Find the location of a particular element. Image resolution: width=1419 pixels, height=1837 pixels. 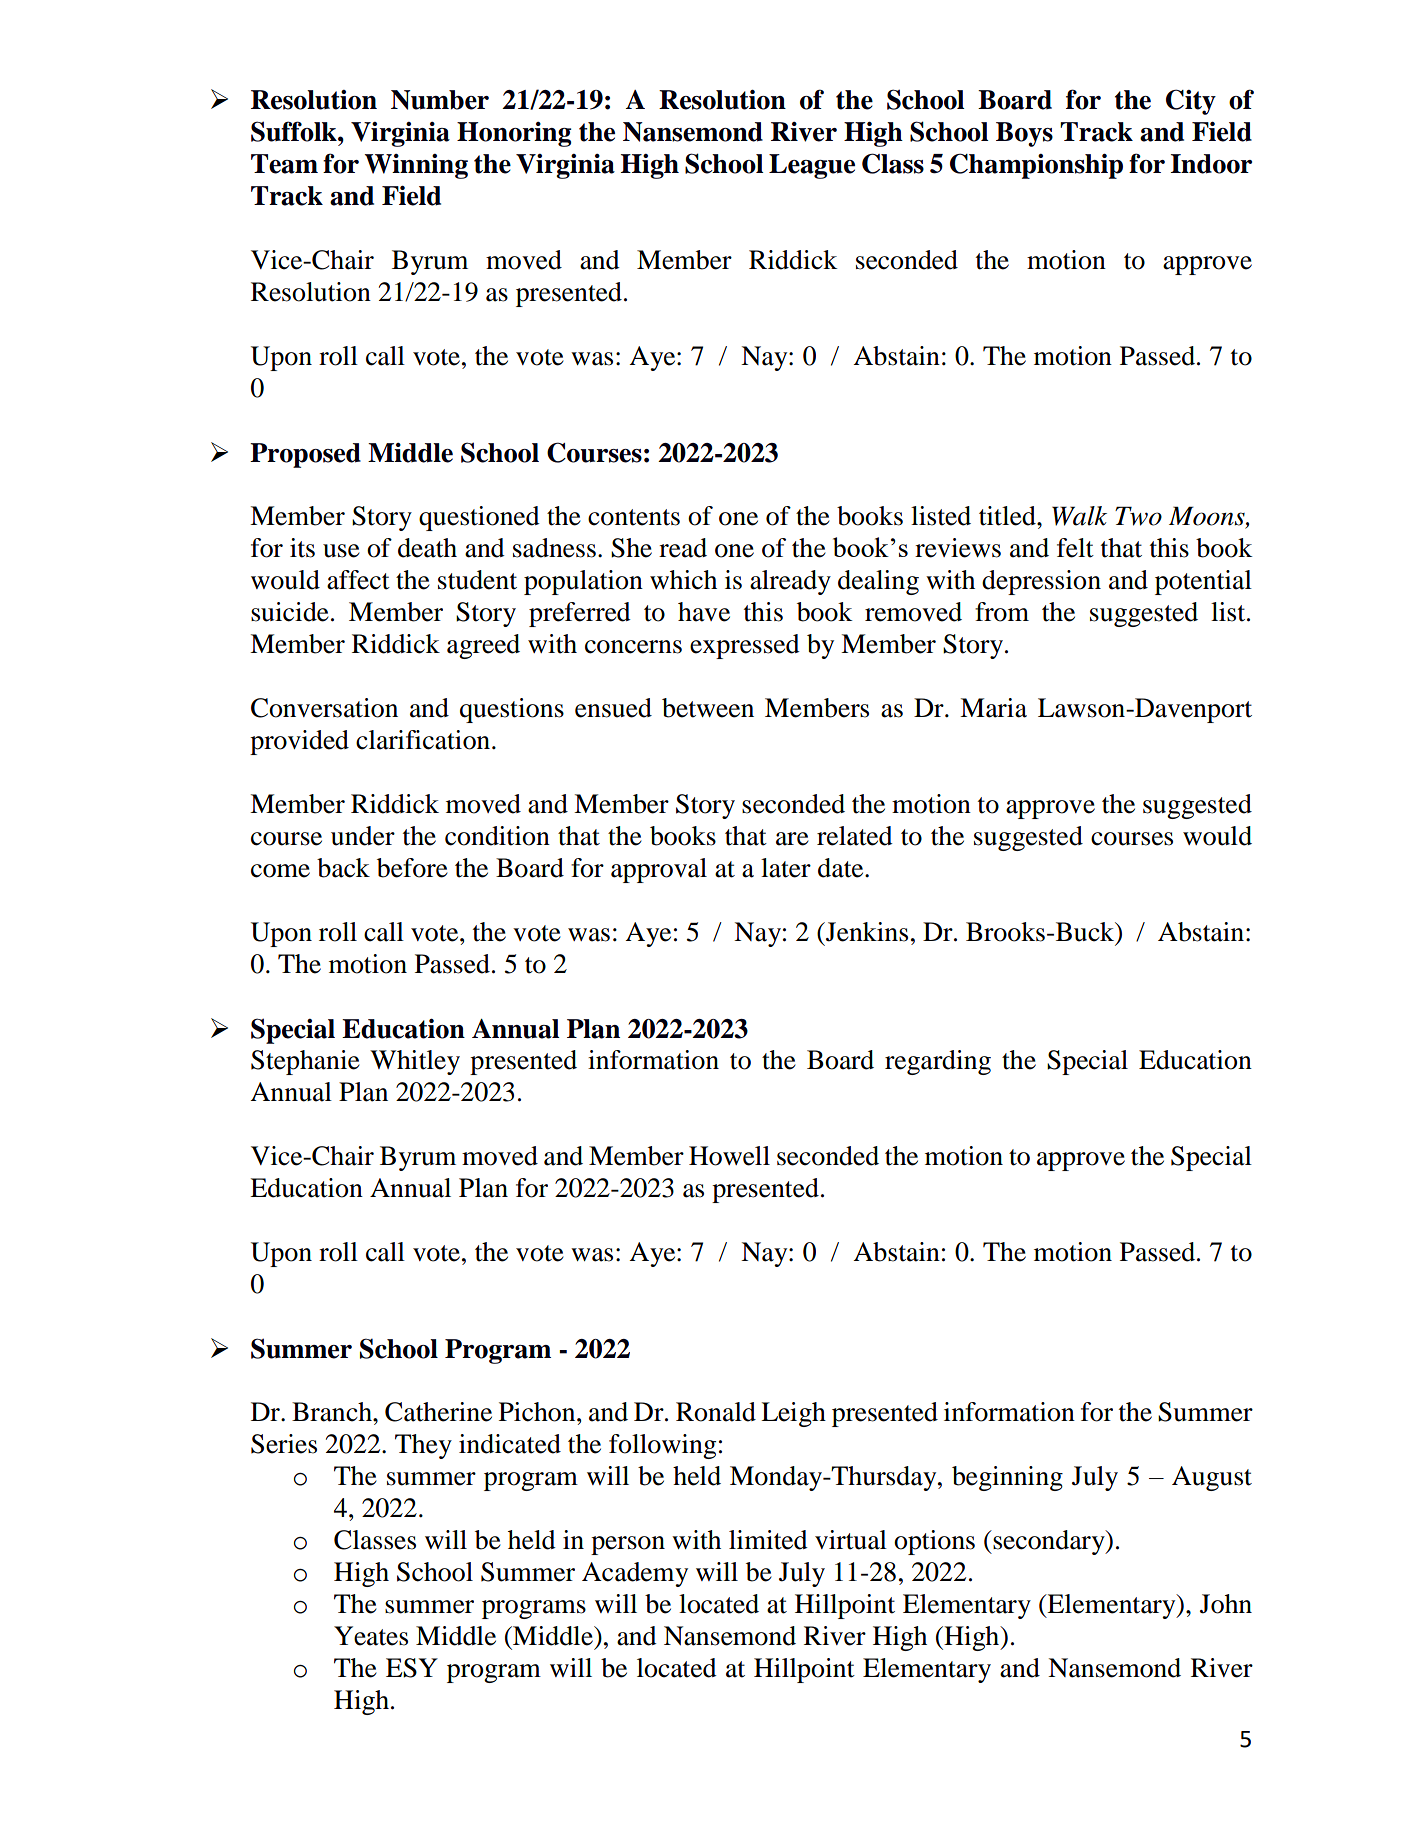

Winning is located at coordinates (416, 166).
